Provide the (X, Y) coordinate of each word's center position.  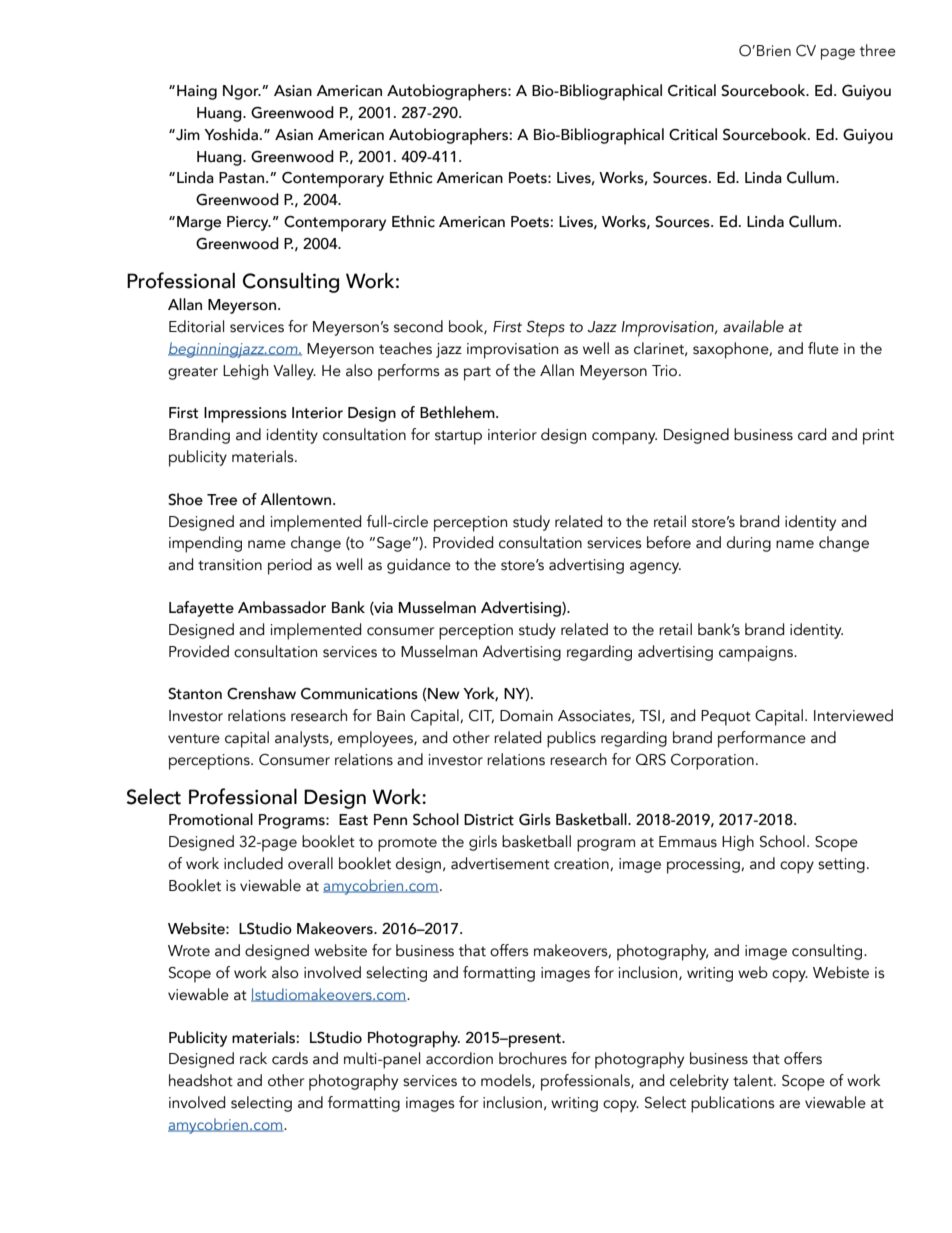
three (878, 50)
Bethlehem (458, 412)
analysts (303, 739)
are (789, 1104)
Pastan (243, 178)
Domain (526, 716)
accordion (459, 1058)
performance (762, 739)
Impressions (245, 415)
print (878, 437)
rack (253, 1058)
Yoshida (231, 134)
